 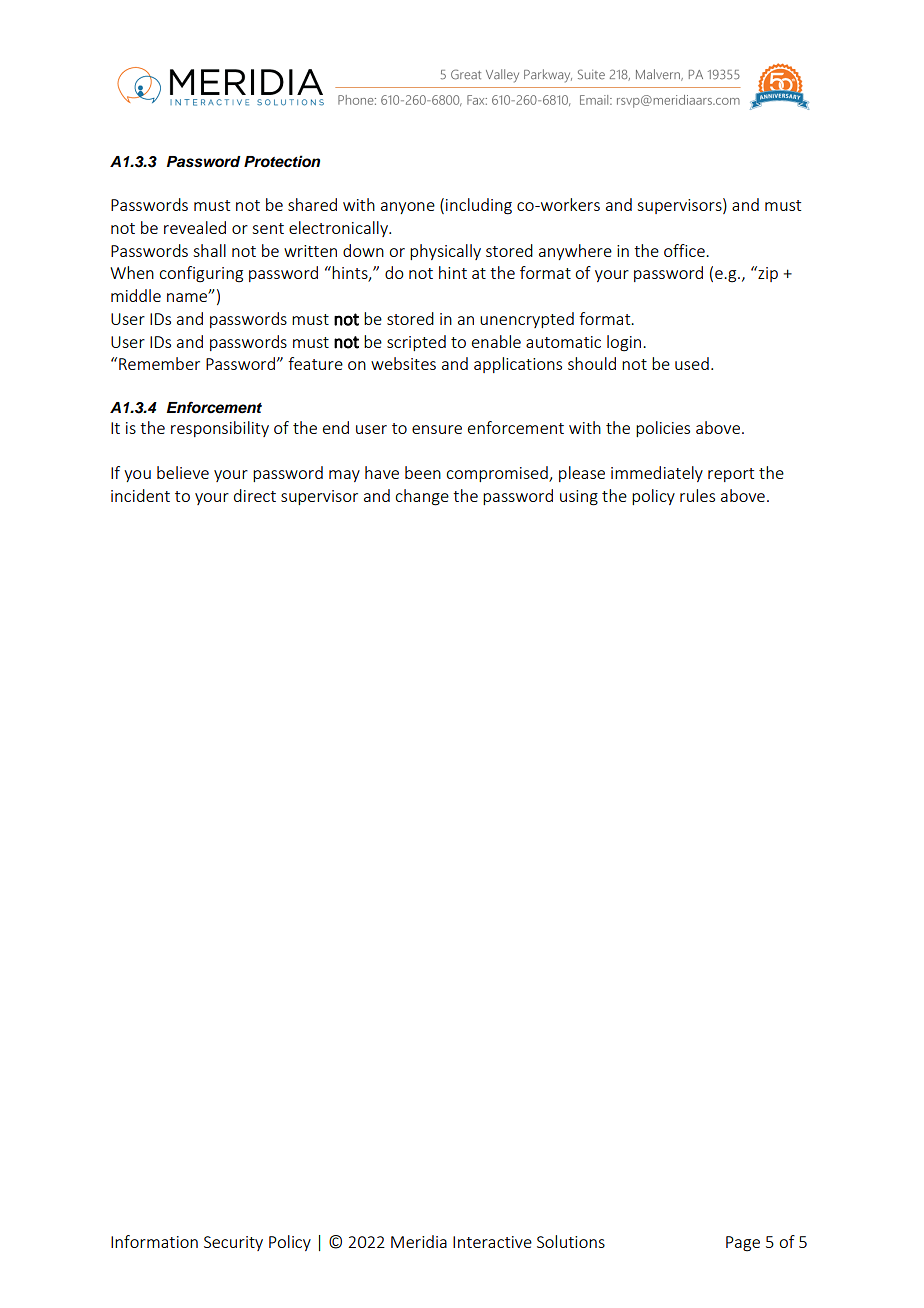 I want to click on office, so click(x=685, y=250).
